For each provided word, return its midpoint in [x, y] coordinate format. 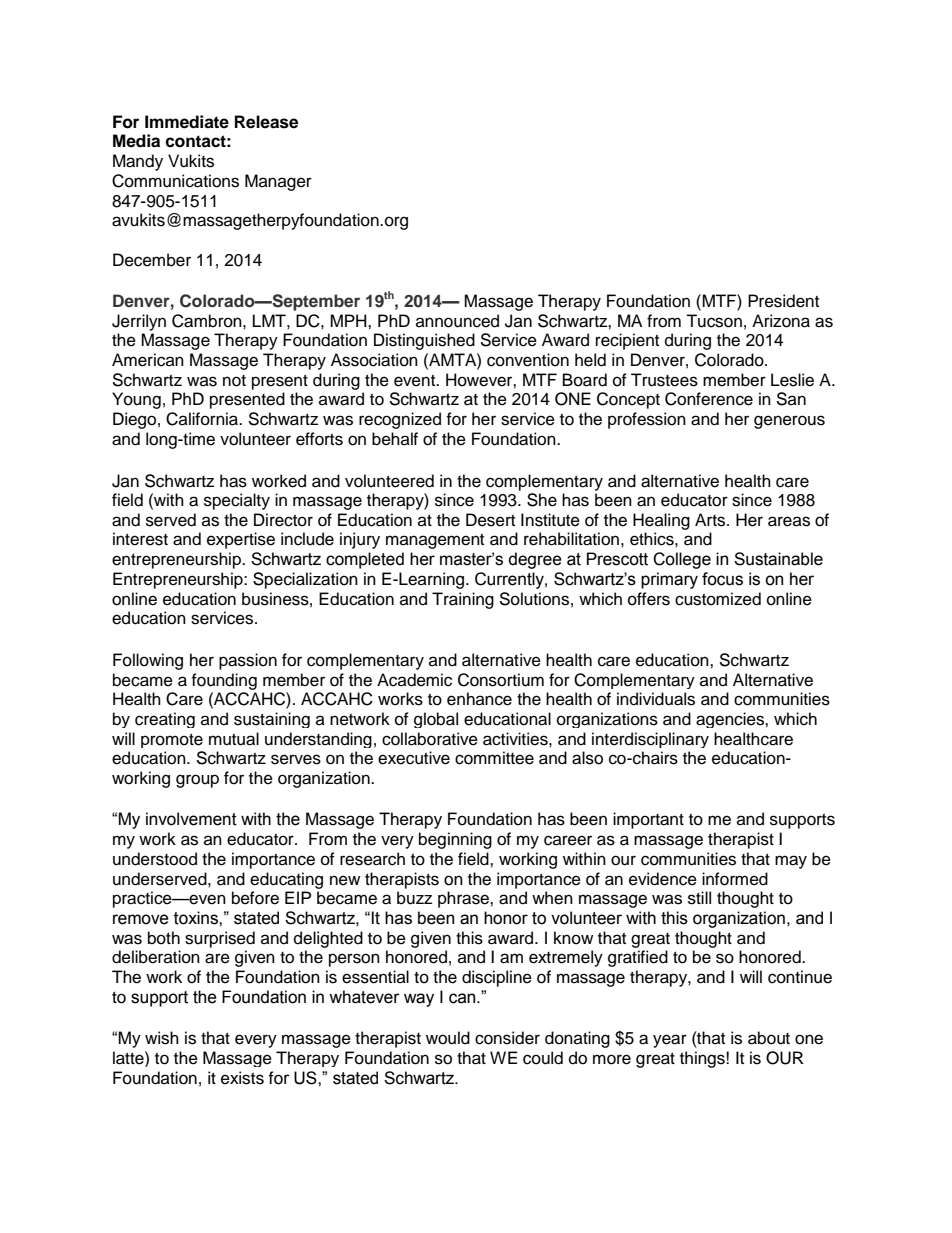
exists [242, 1078]
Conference [709, 399]
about [769, 1038]
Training [463, 600]
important [648, 820]
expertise [241, 540]
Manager [278, 182]
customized [718, 599]
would [448, 1038]
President [783, 301]
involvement [191, 819]
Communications [175, 181]
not [234, 381]
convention [528, 360]
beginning [455, 840]
